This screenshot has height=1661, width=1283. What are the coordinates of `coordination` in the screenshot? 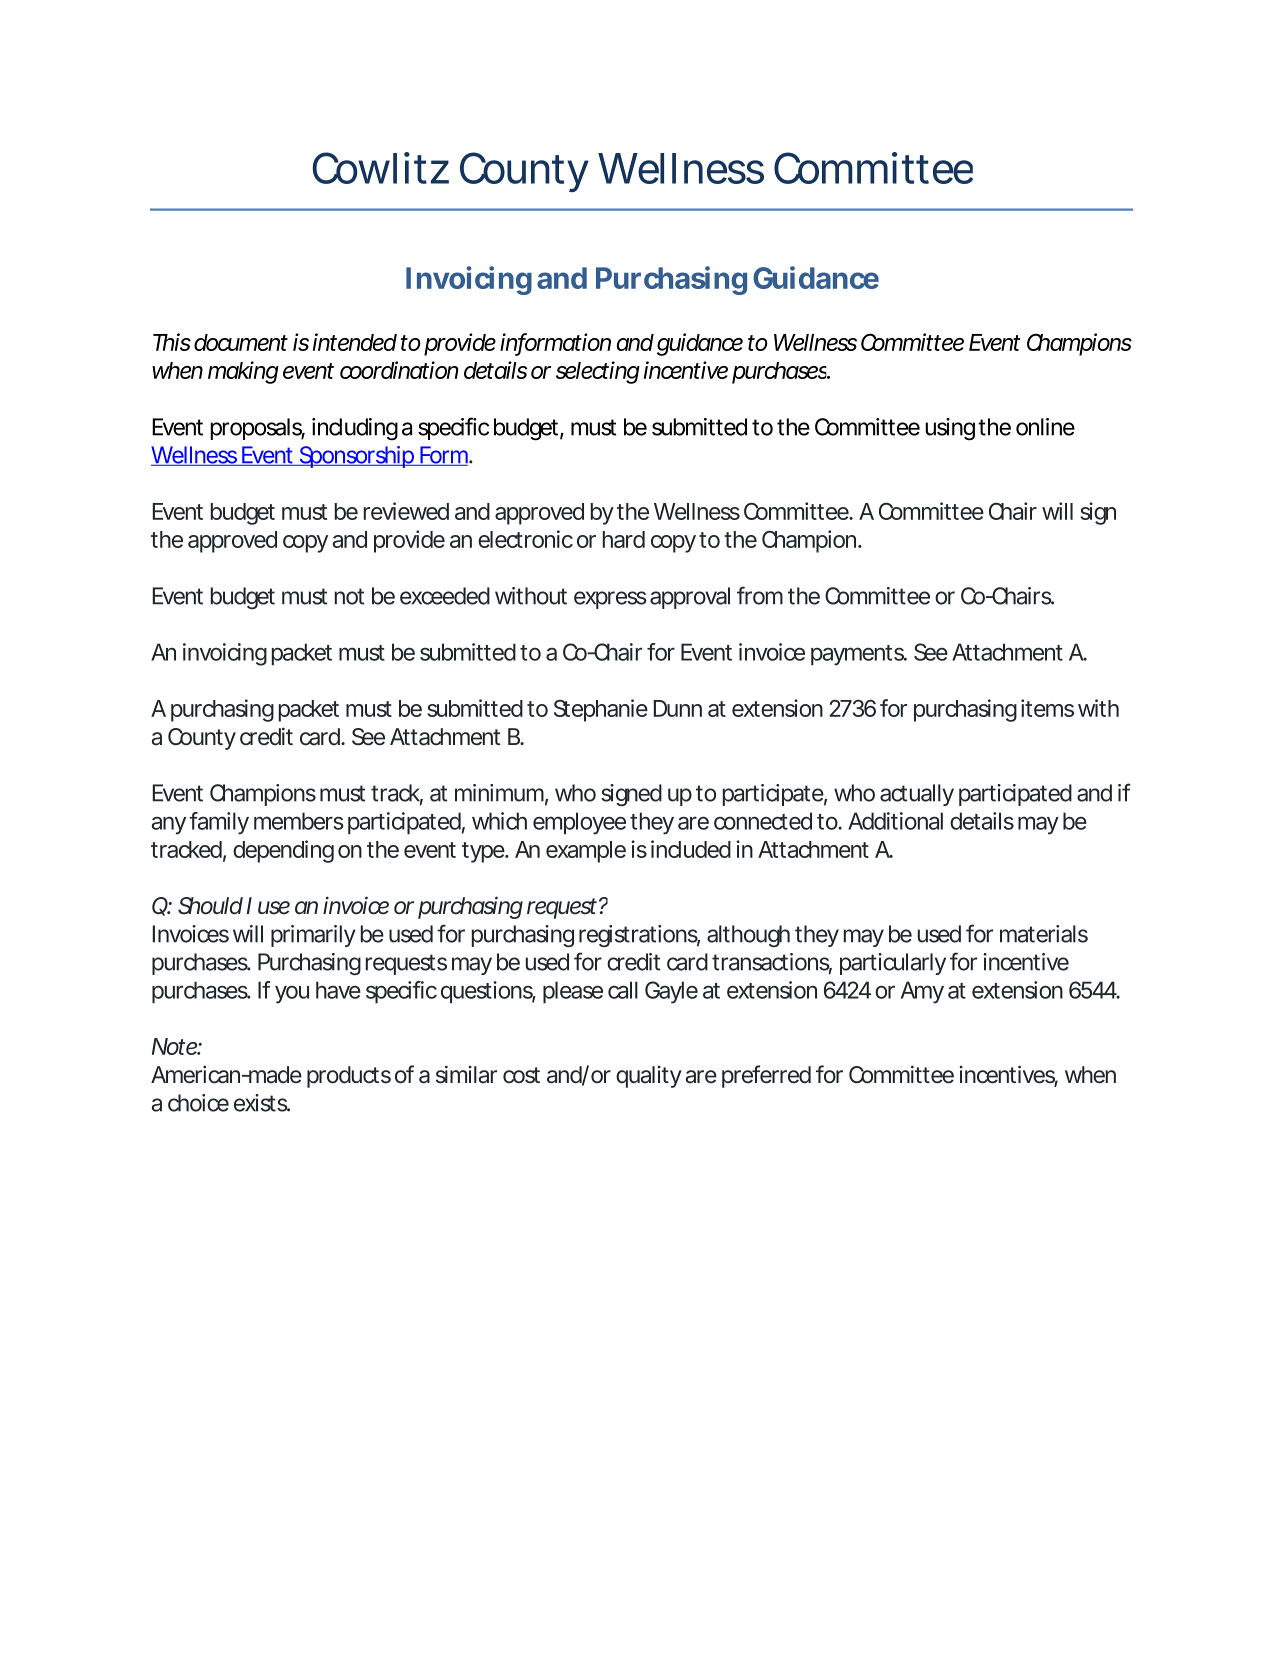 It's located at (399, 370).
